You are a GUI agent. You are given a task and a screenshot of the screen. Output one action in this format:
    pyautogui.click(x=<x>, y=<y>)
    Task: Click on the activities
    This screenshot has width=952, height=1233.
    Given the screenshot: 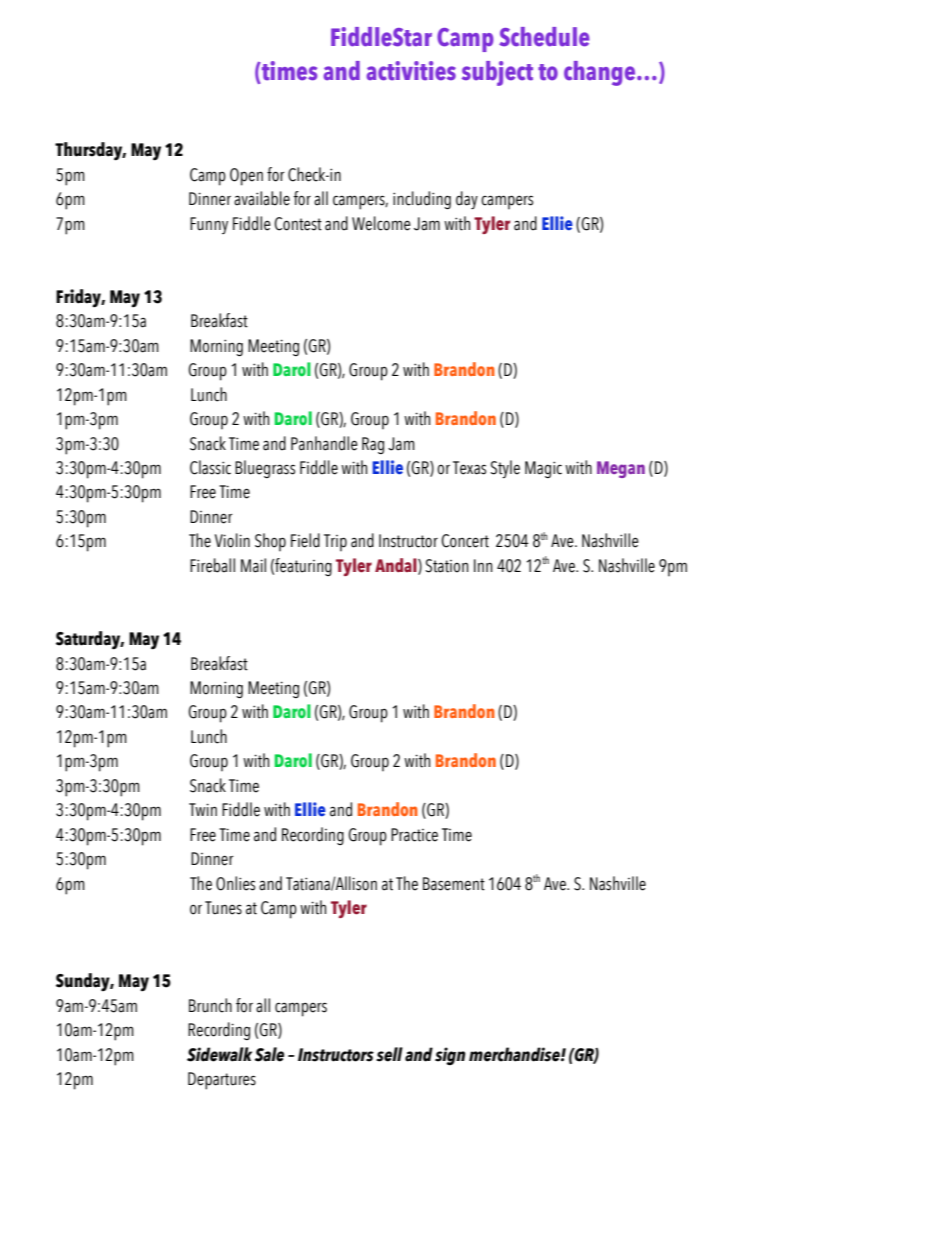 What is the action you would take?
    pyautogui.click(x=411, y=71)
